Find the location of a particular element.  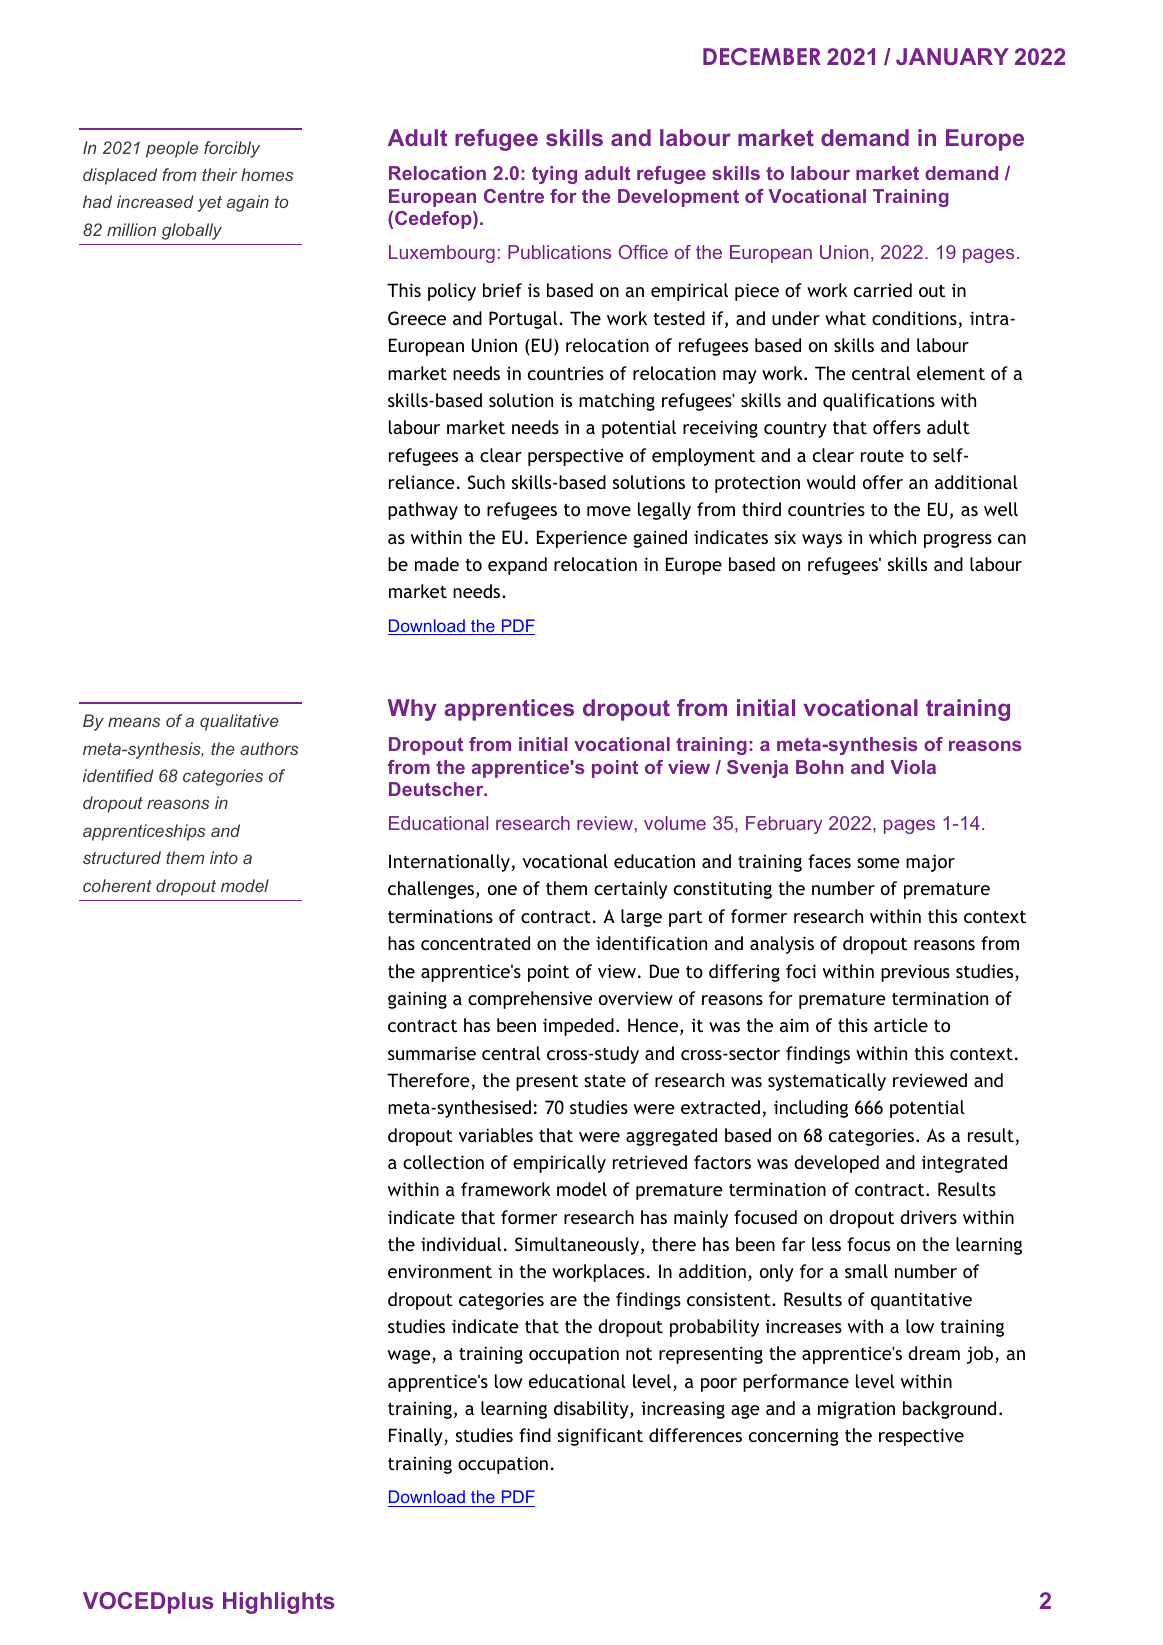

tying is located at coordinates (554, 175).
